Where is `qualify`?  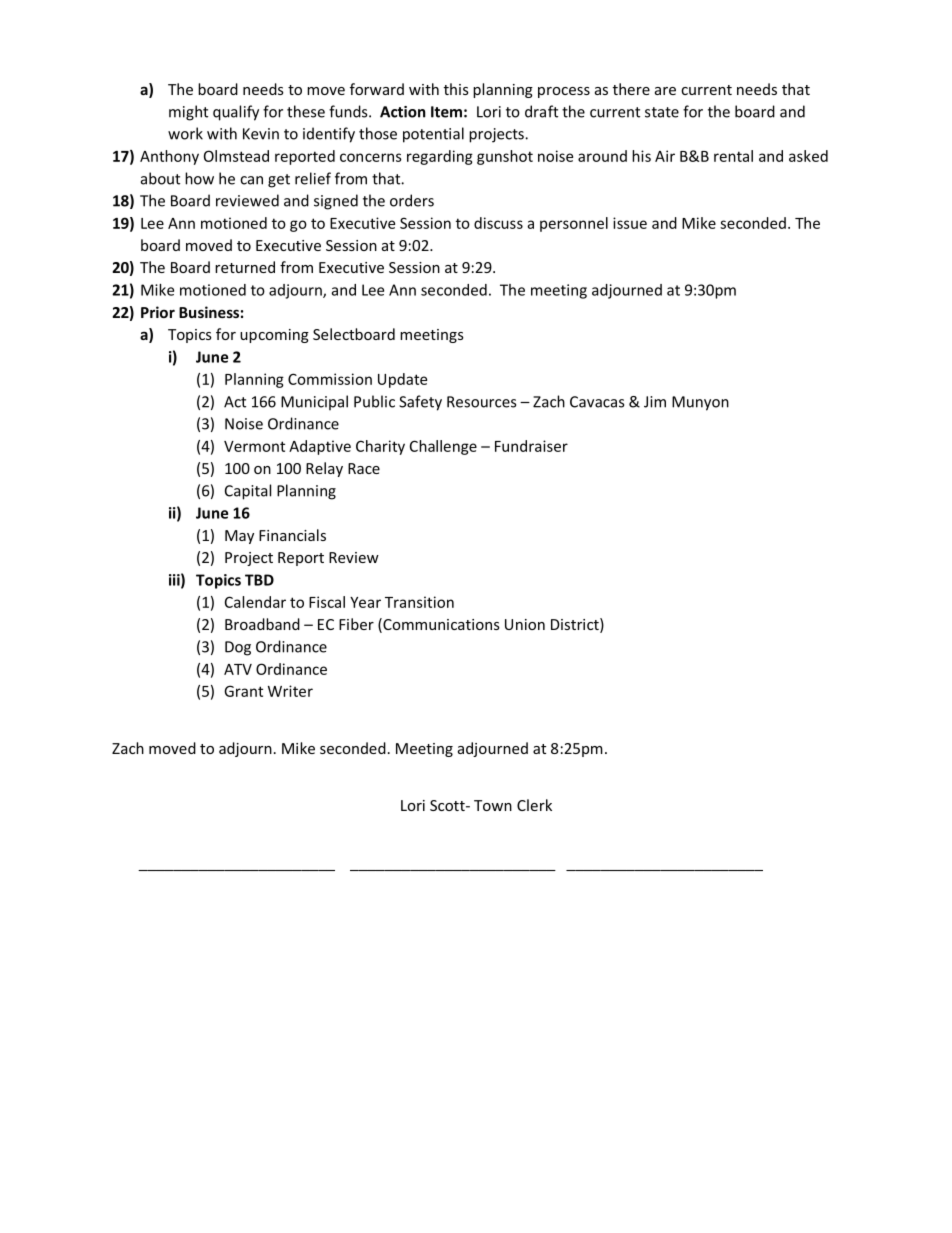
qualify is located at coordinates (236, 113).
